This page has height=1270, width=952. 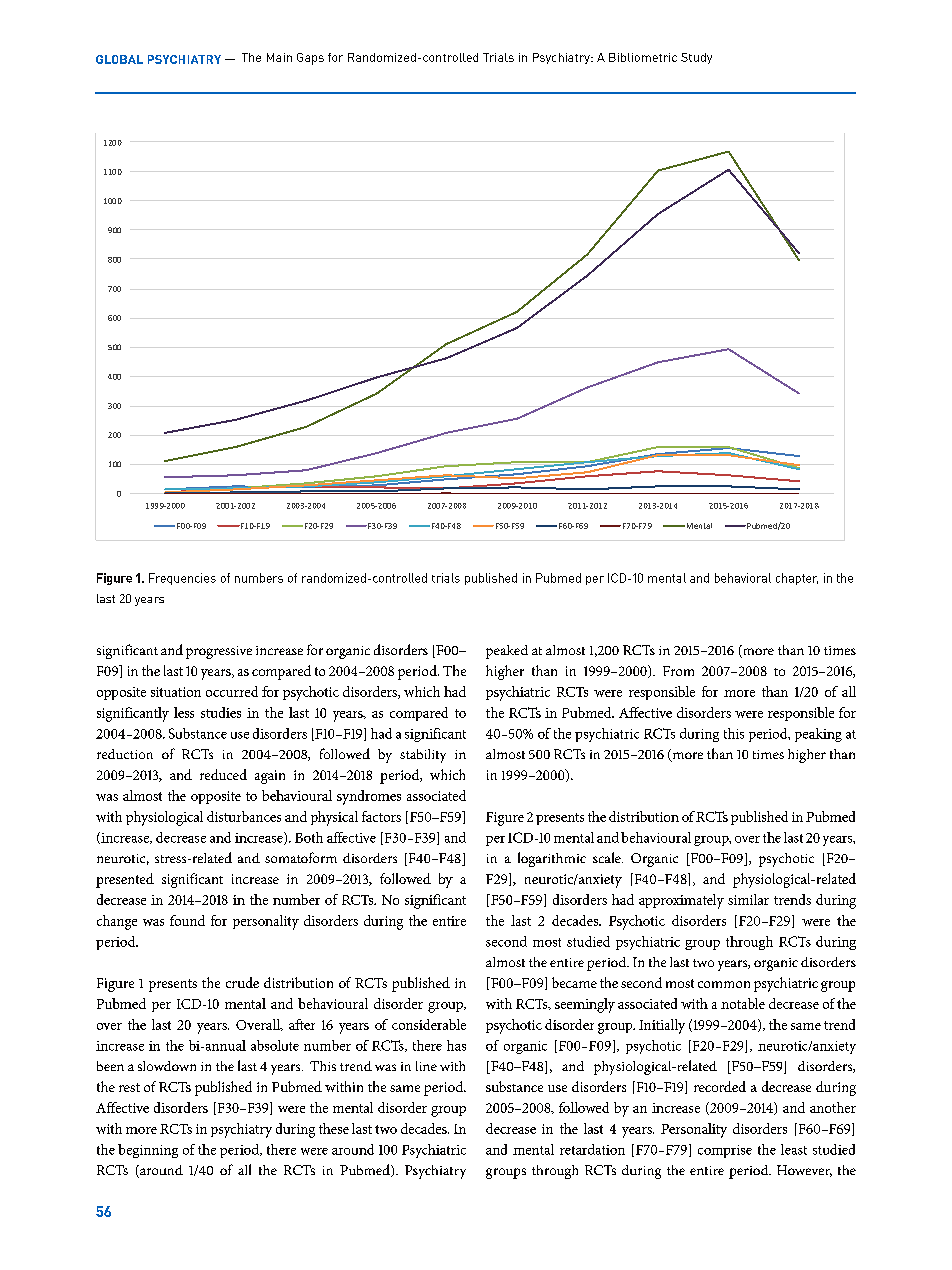 What do you see at coordinates (552, 859) in the page?
I see `logarithmic` at bounding box center [552, 859].
